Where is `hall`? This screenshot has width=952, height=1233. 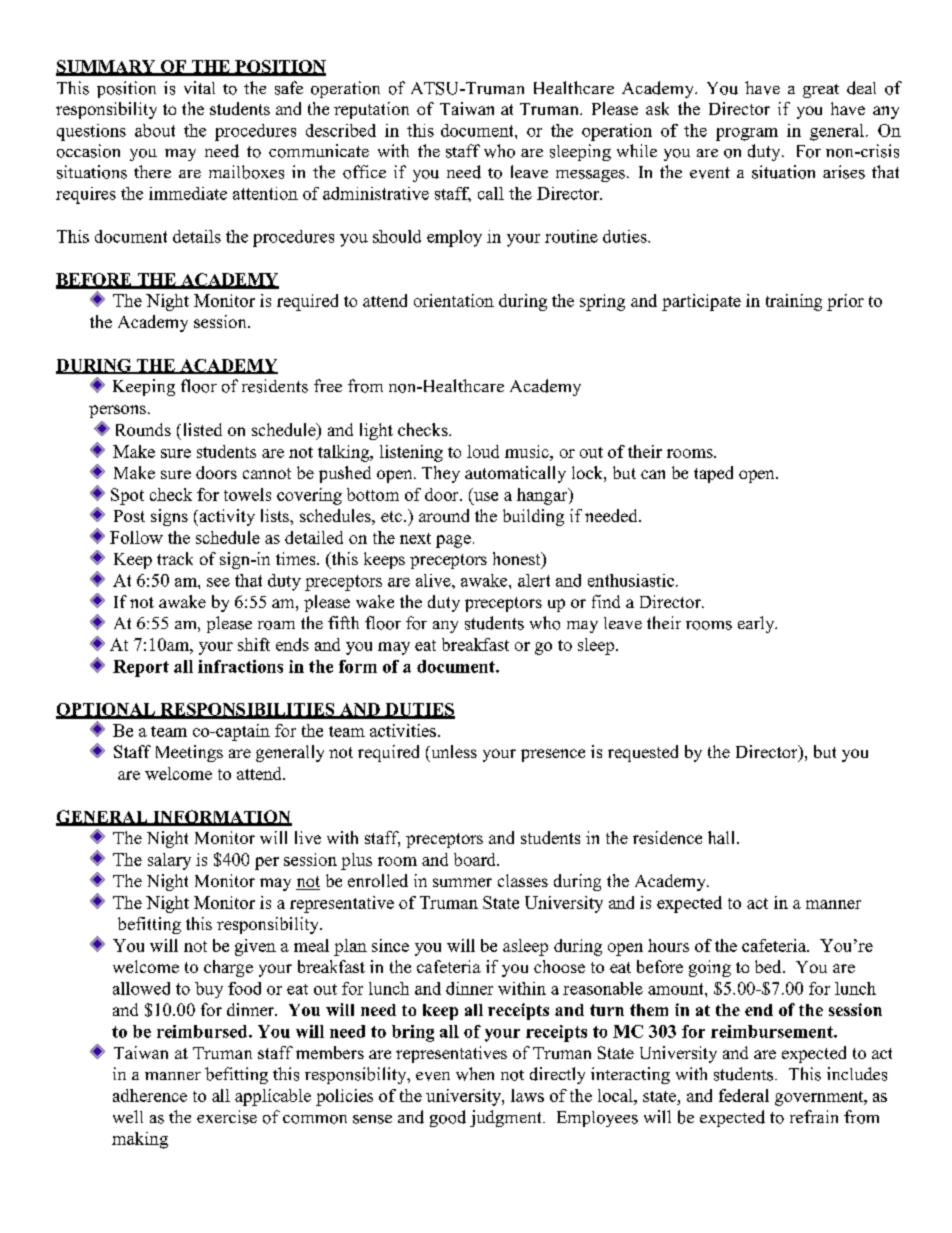
hall is located at coordinates (723, 837).
